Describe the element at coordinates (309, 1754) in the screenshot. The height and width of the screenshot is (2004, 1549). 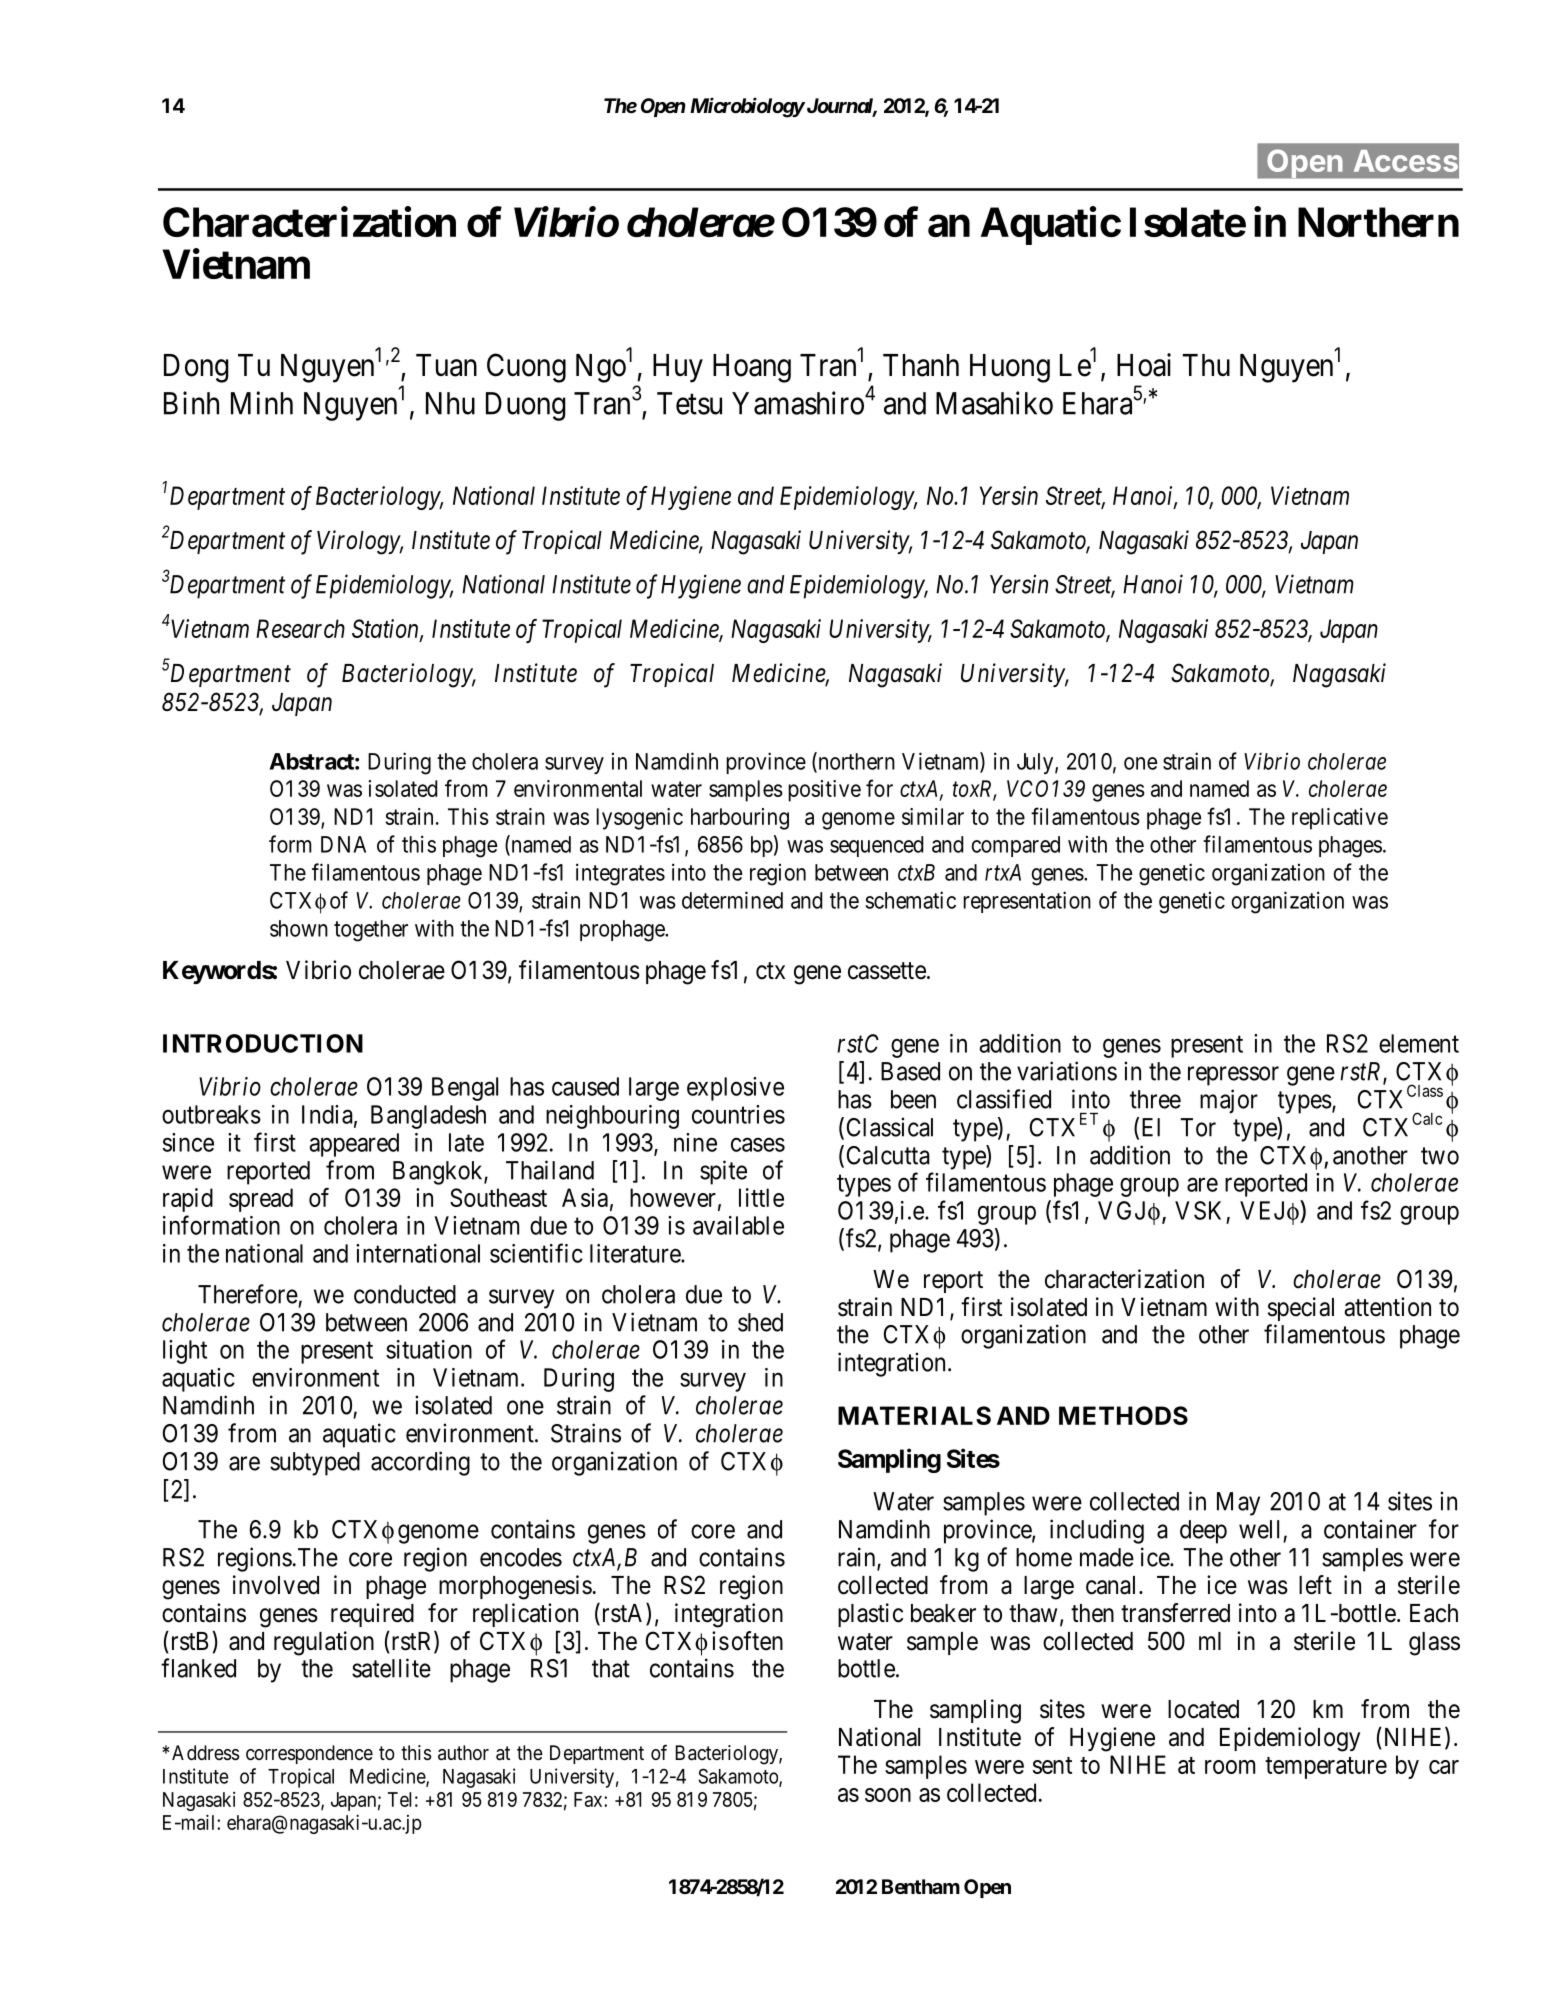
I see `correspondence` at that location.
